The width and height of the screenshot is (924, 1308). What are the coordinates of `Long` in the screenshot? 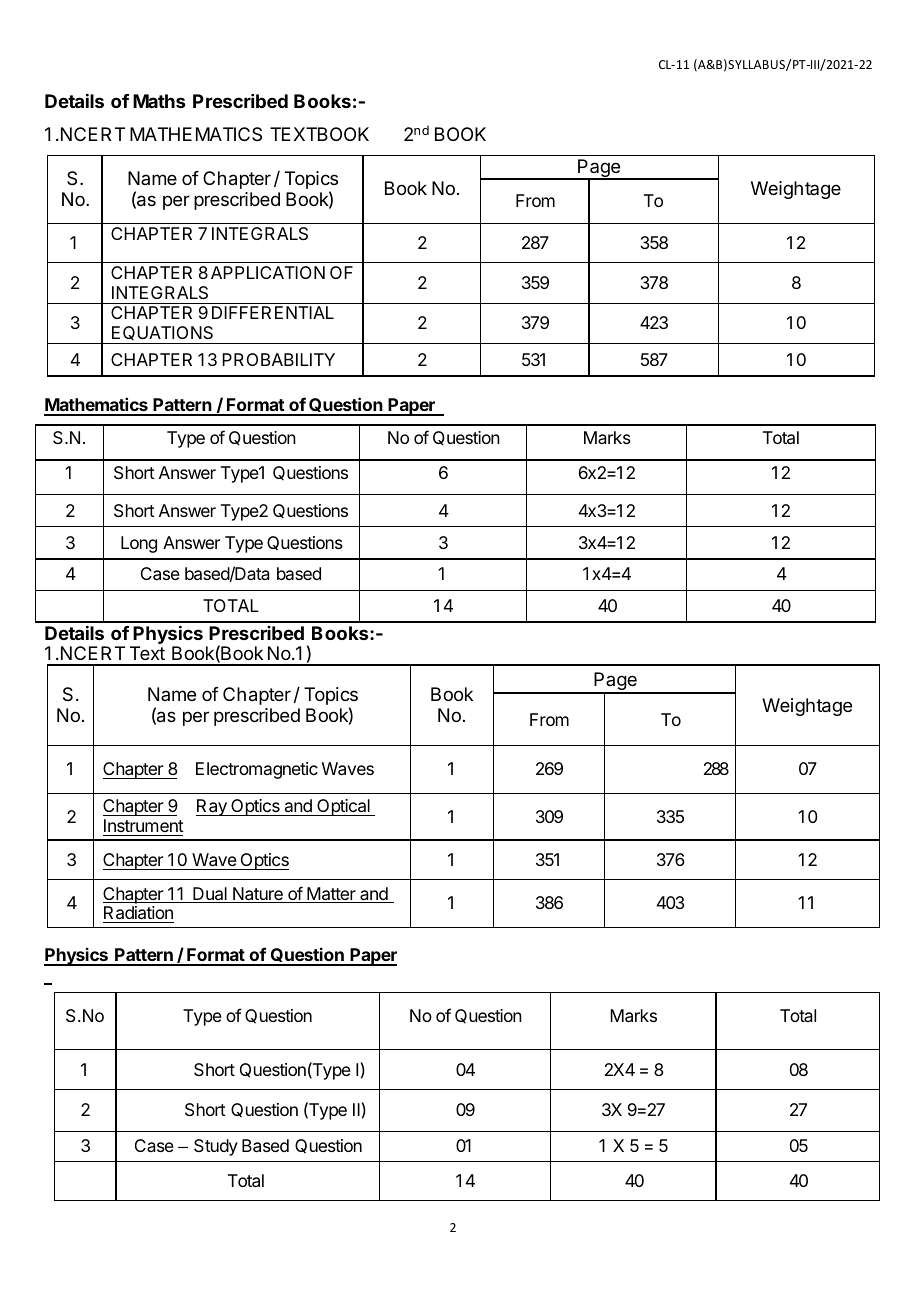 It's located at (139, 544).
